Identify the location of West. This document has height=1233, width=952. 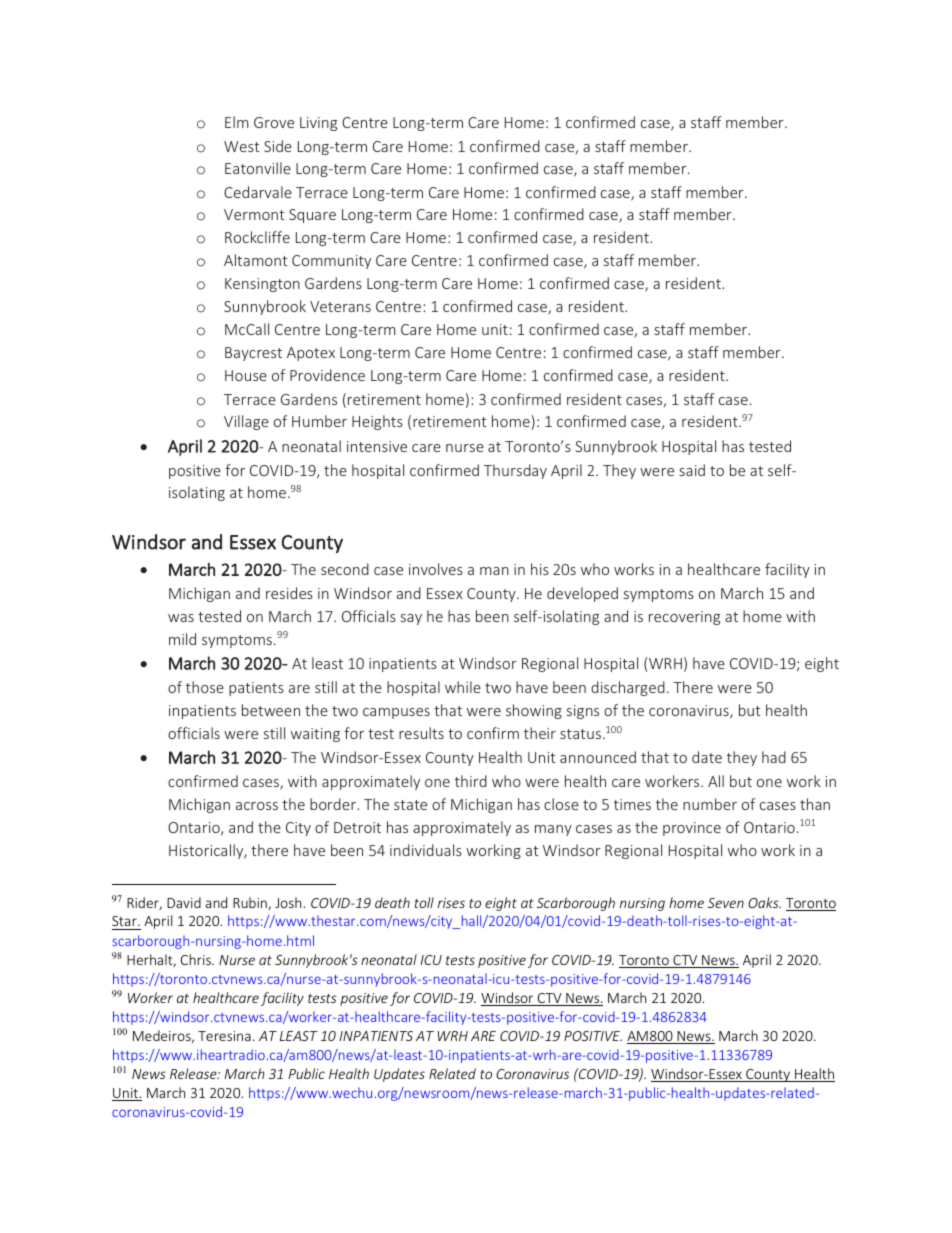
(242, 146).
